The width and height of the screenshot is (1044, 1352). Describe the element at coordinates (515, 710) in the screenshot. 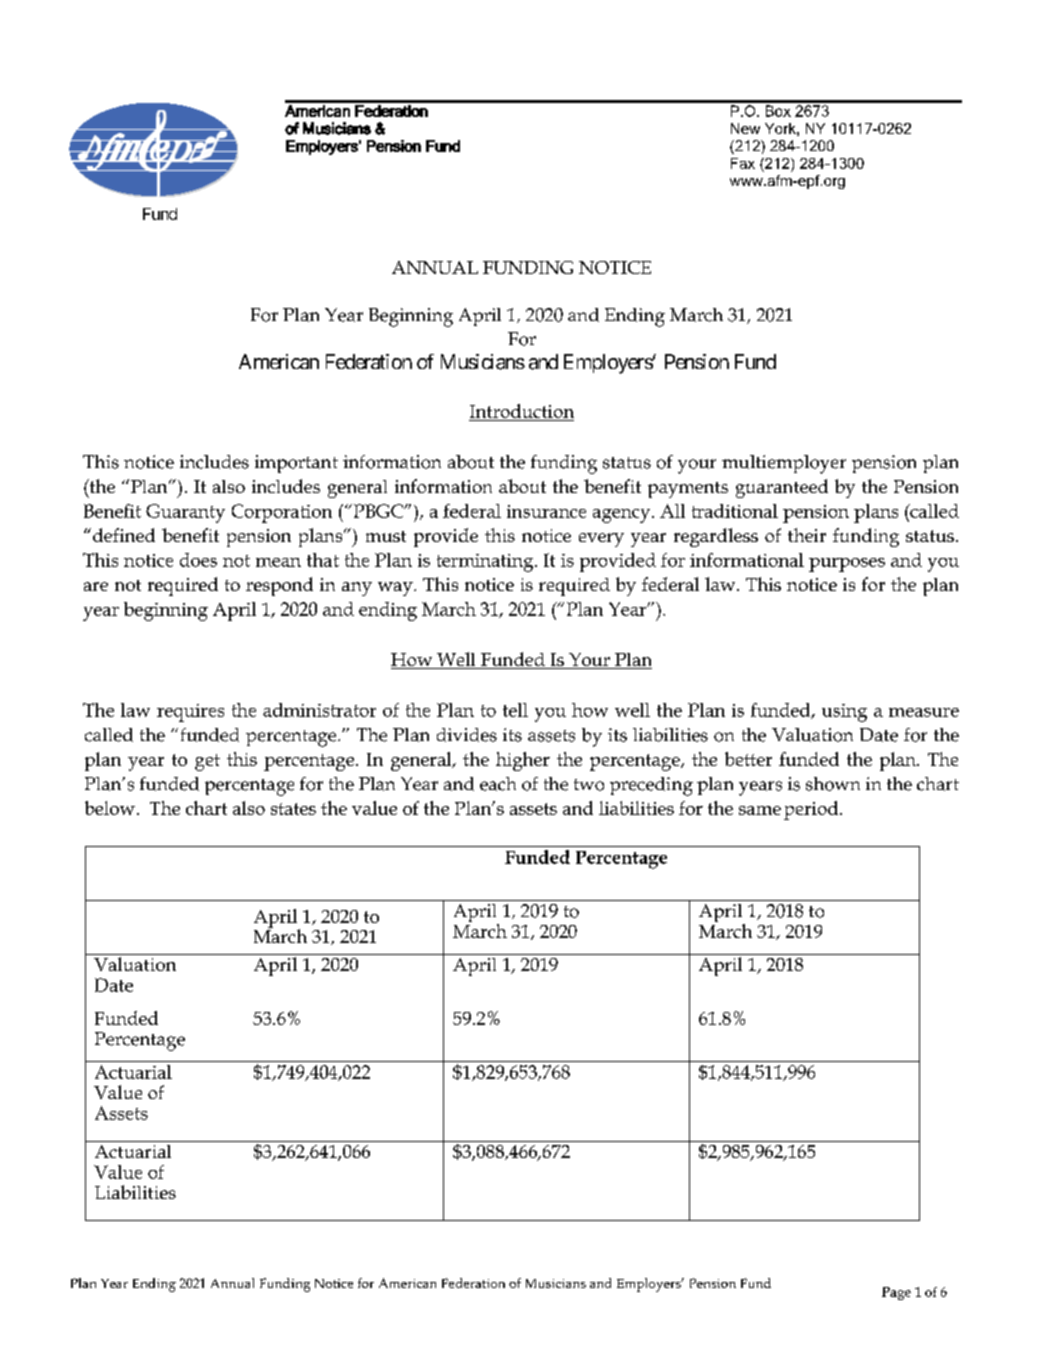

I see `tell` at that location.
